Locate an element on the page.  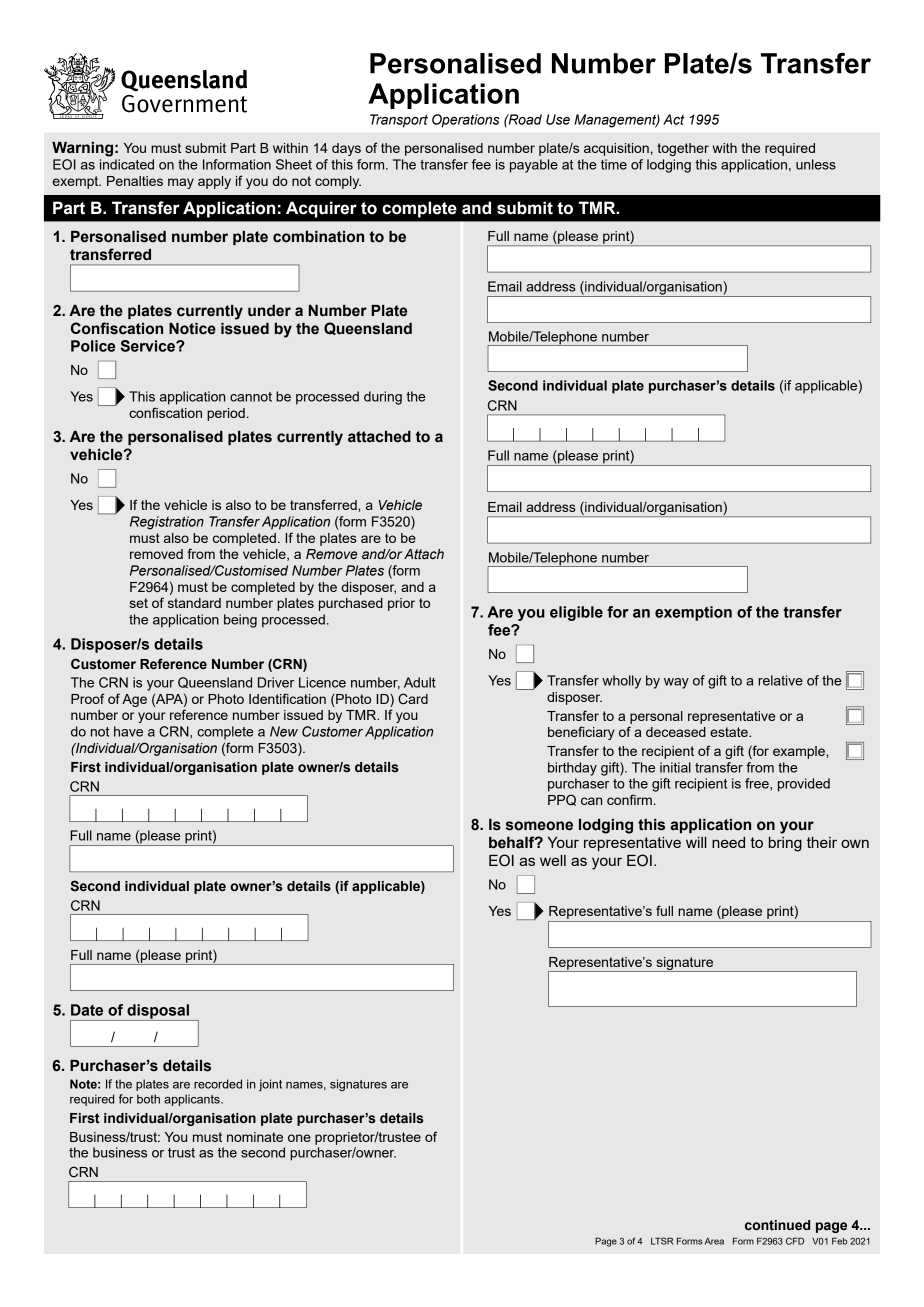
may is located at coordinates (181, 183).
